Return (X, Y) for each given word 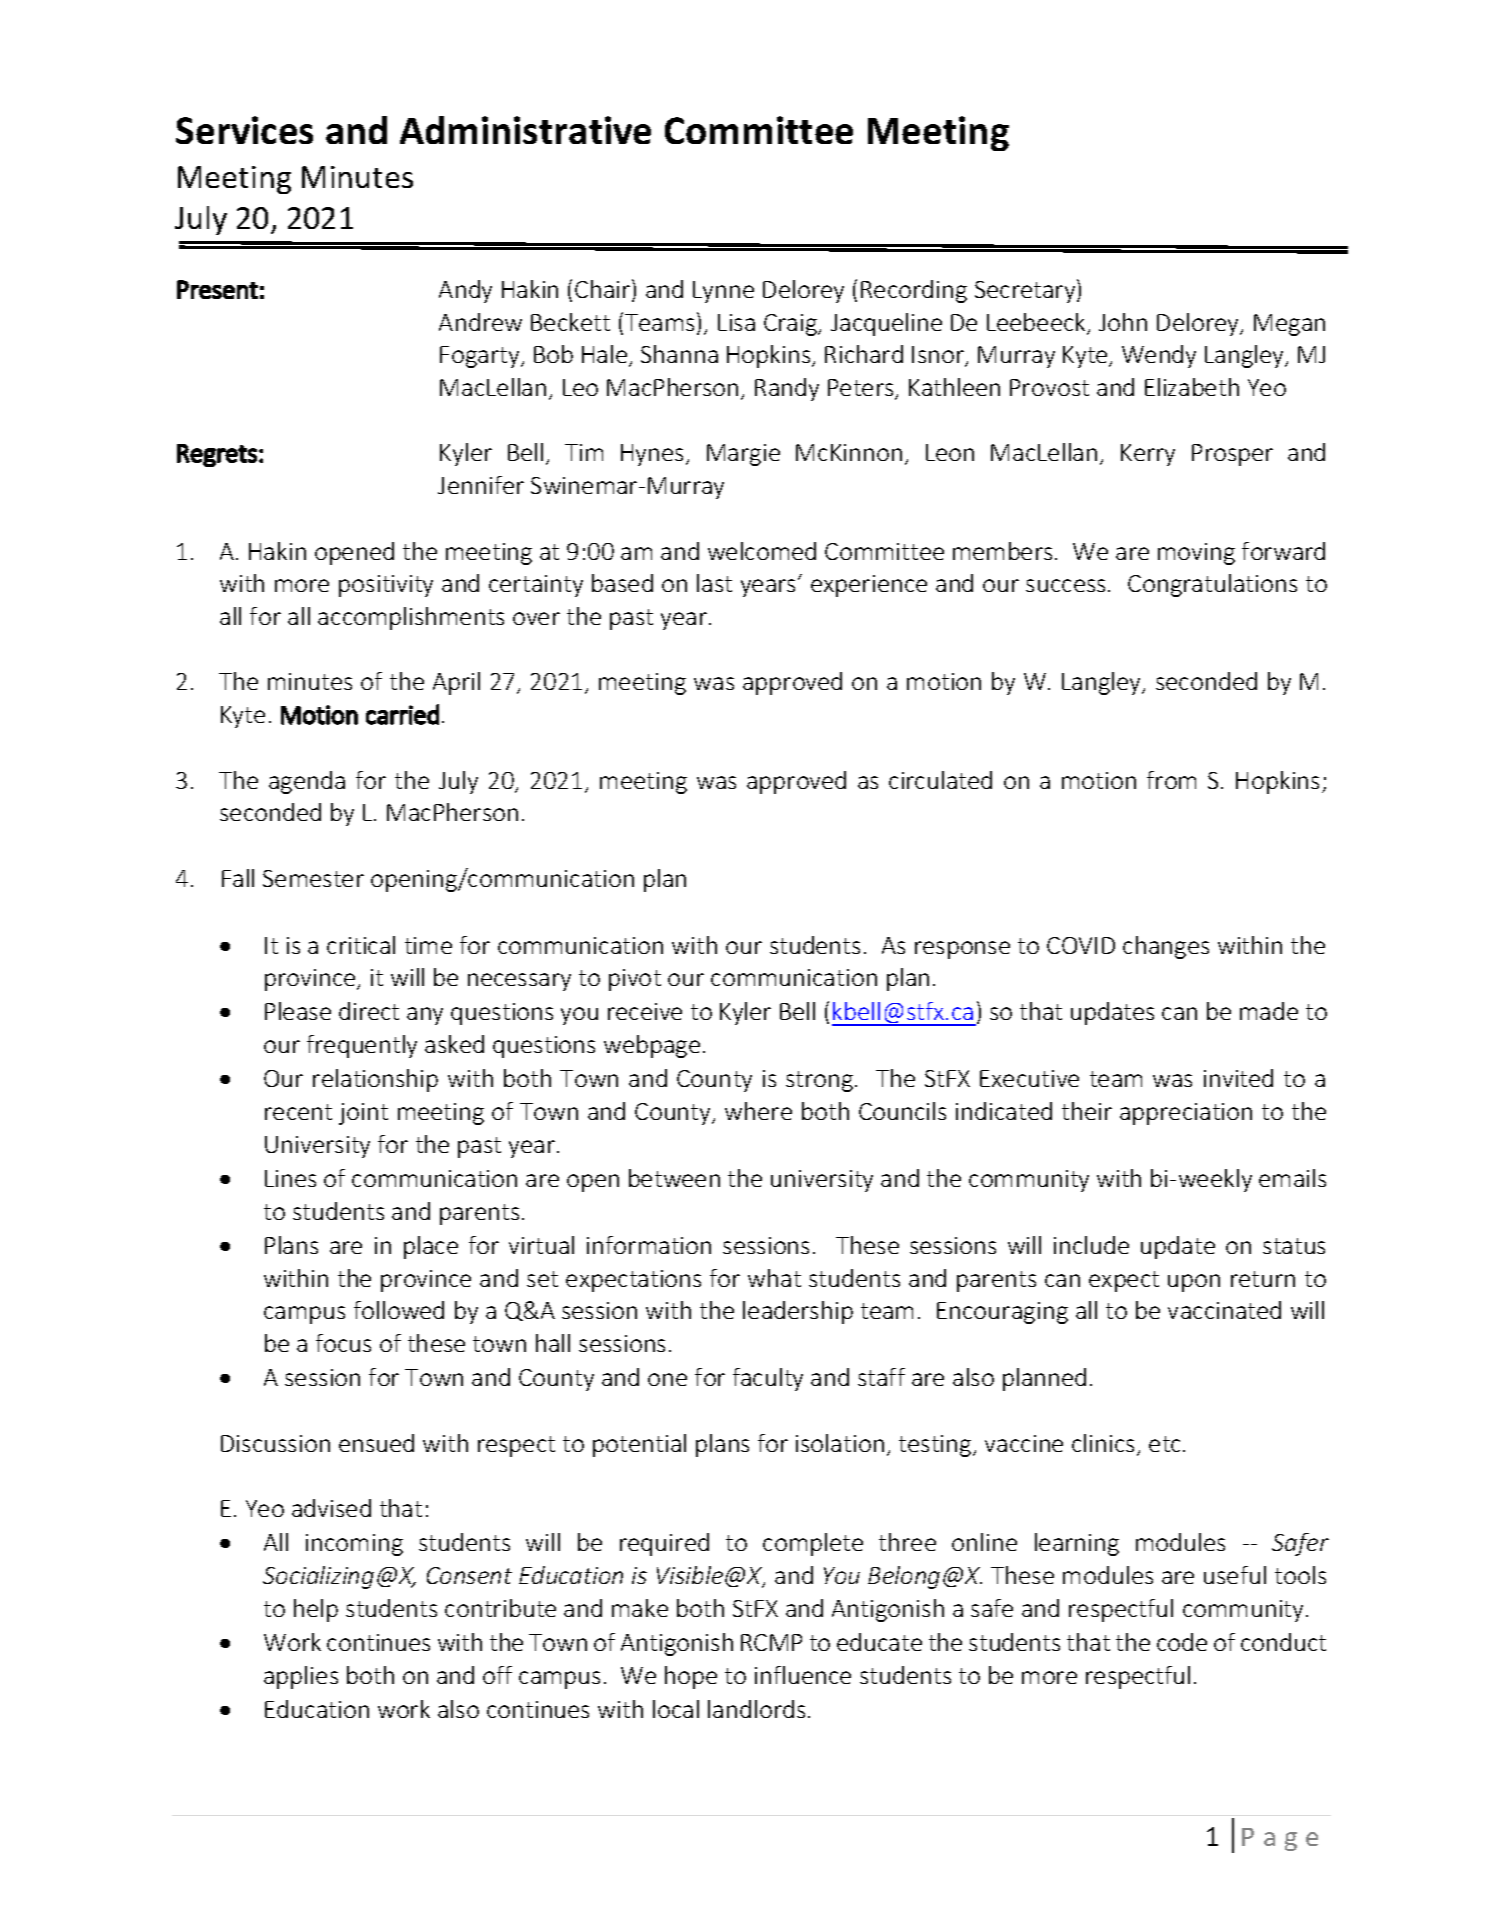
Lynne (723, 292)
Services (244, 130)
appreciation (1186, 1114)
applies (301, 1677)
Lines (290, 1178)
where (758, 1111)
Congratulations (1212, 585)
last (714, 583)
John (1123, 322)
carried (402, 714)
